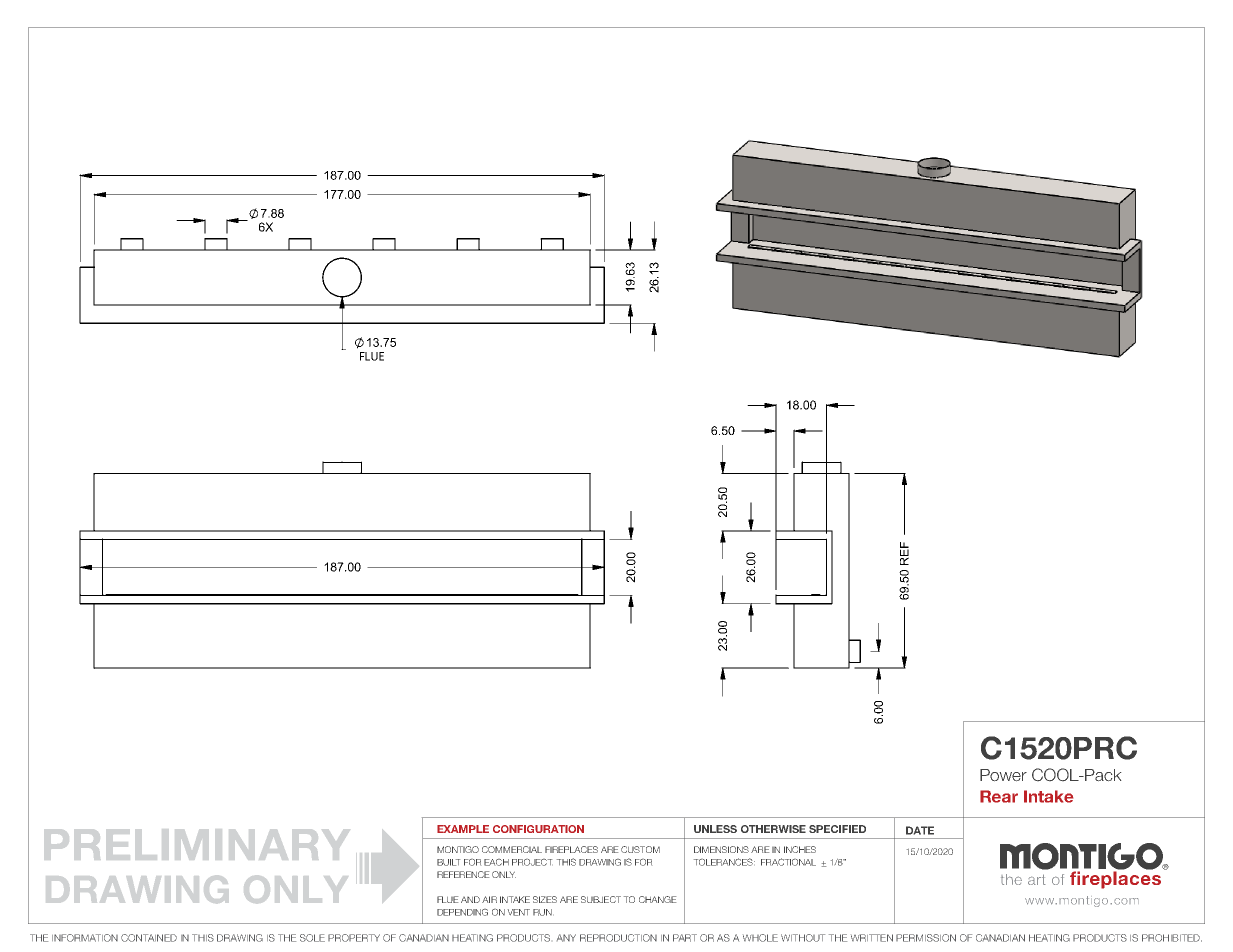  What do you see at coordinates (463, 829) in the page?
I see `EXAMPLE` at bounding box center [463, 829].
